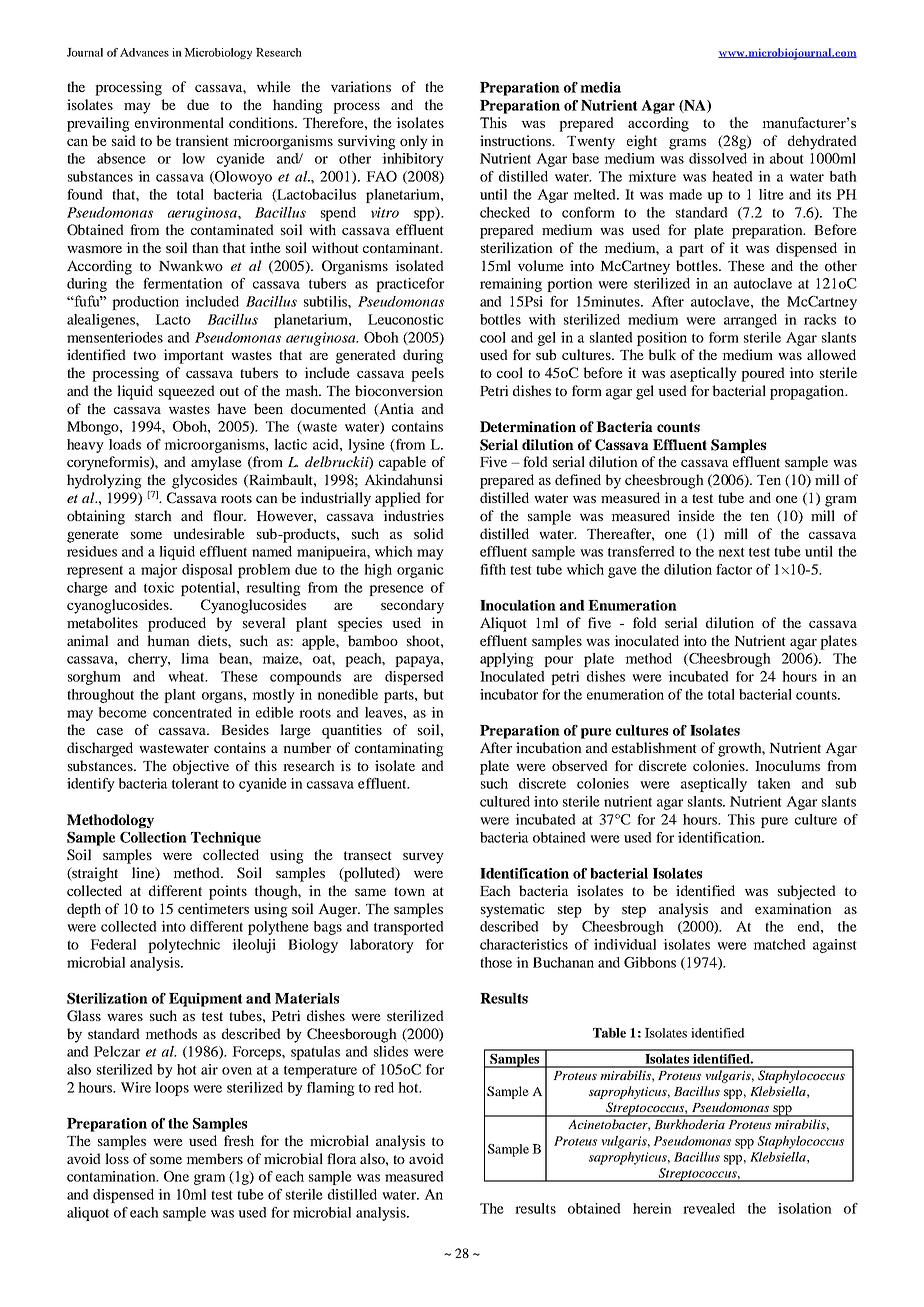 This screenshot has height=1307, width=924. I want to click on environmental, so click(179, 122).
